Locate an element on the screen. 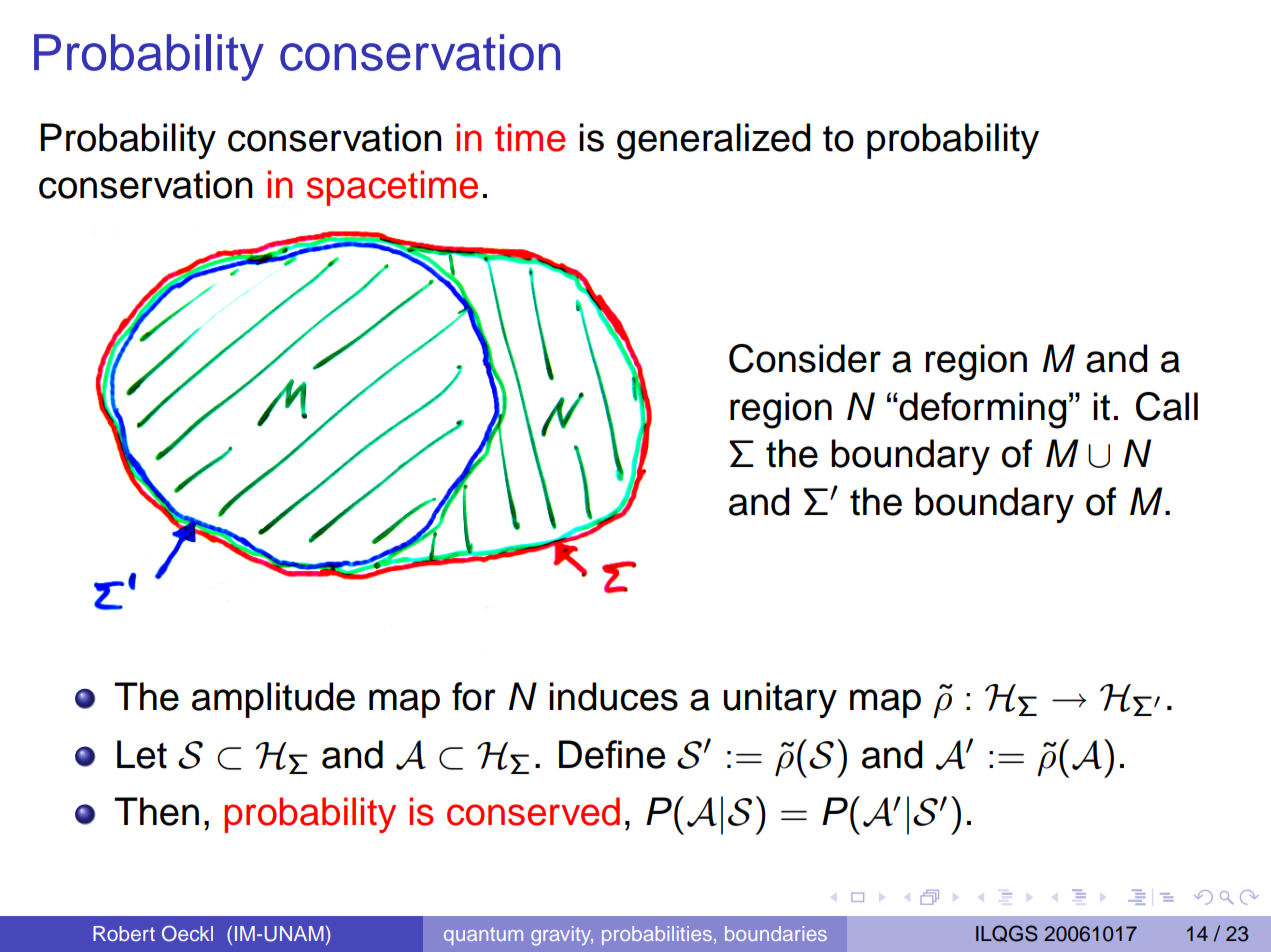 This screenshot has height=952, width=1271. boundaries is located at coordinates (776, 933).
